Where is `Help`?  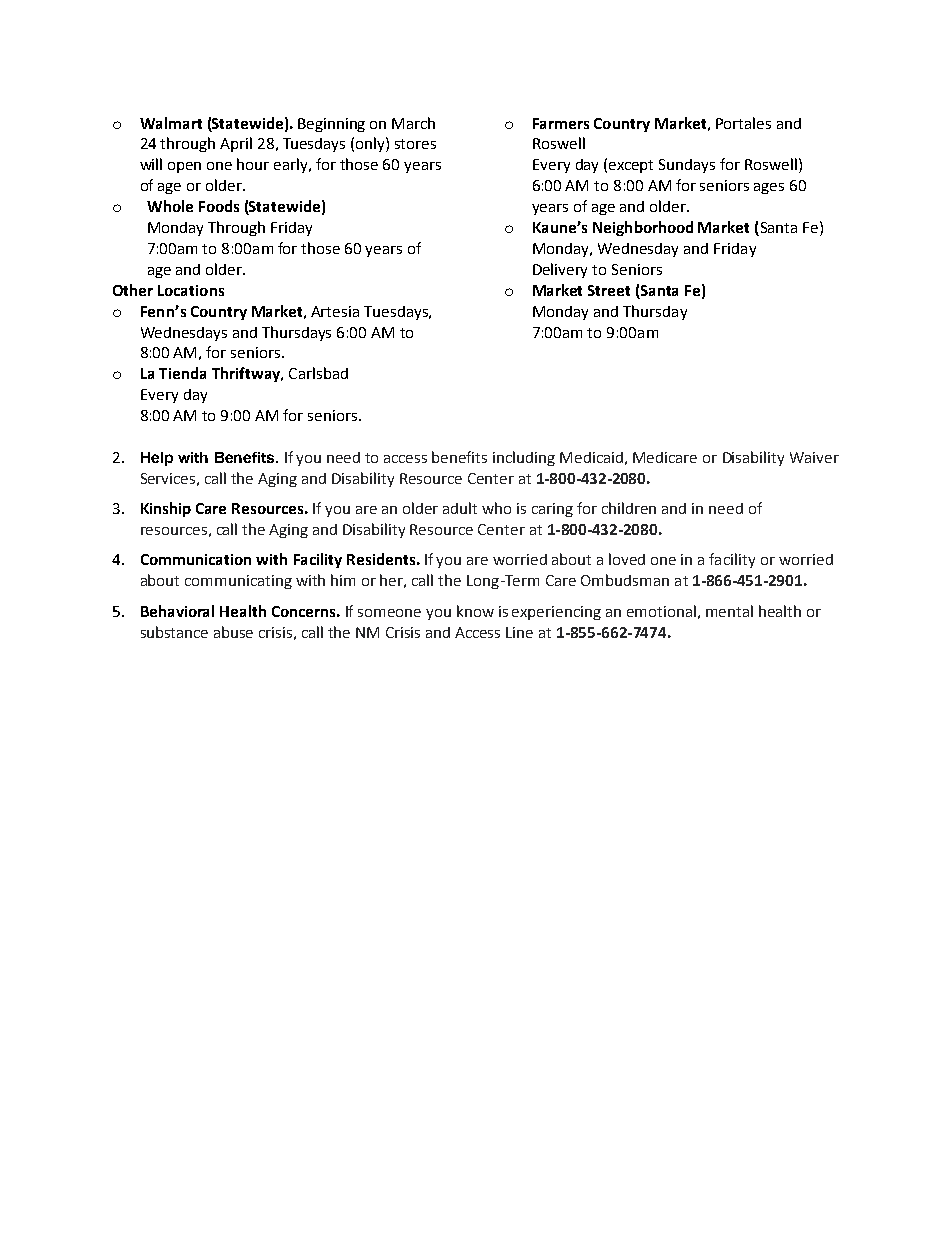 Help is located at coordinates (157, 459).
